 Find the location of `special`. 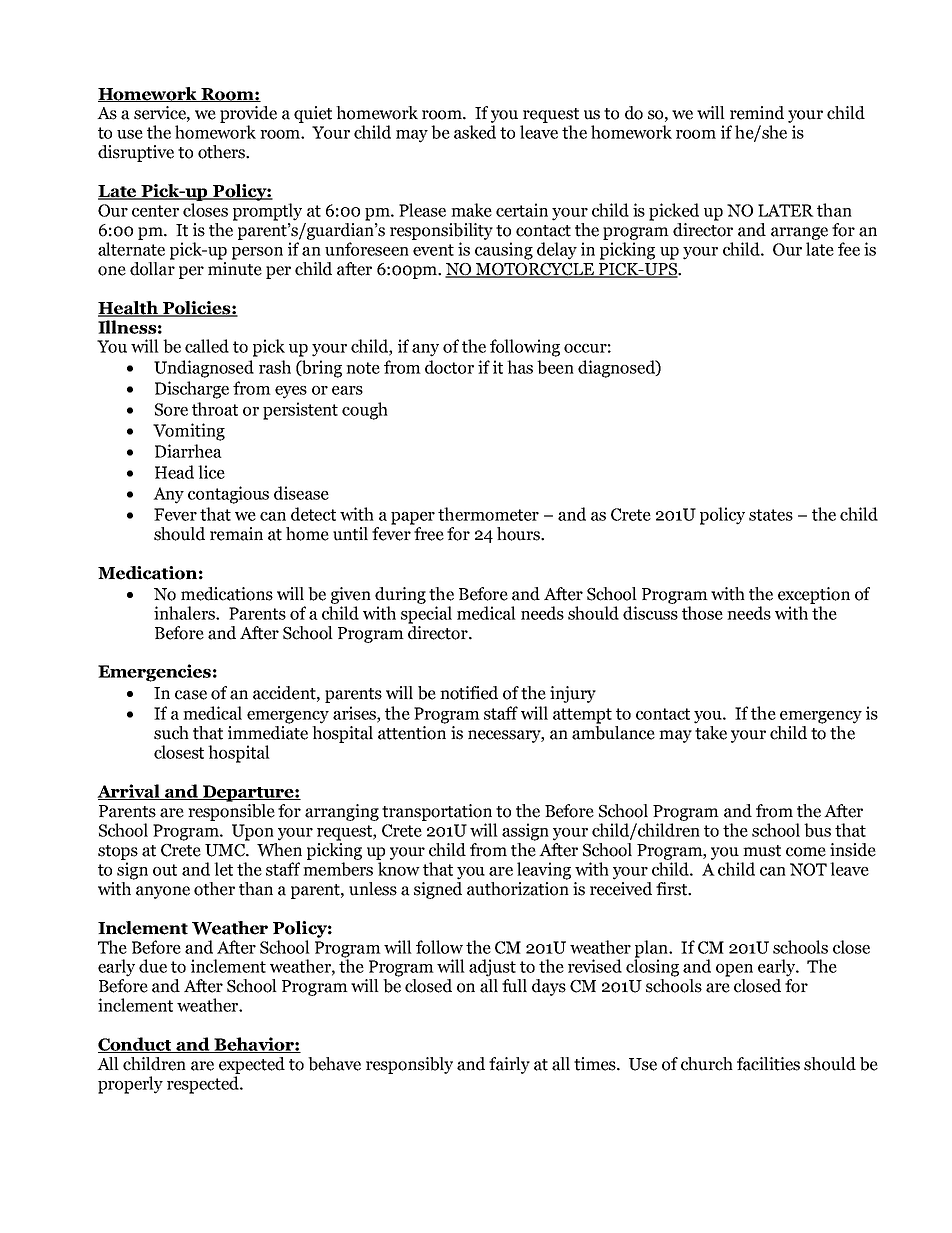

special is located at coordinates (426, 615).
